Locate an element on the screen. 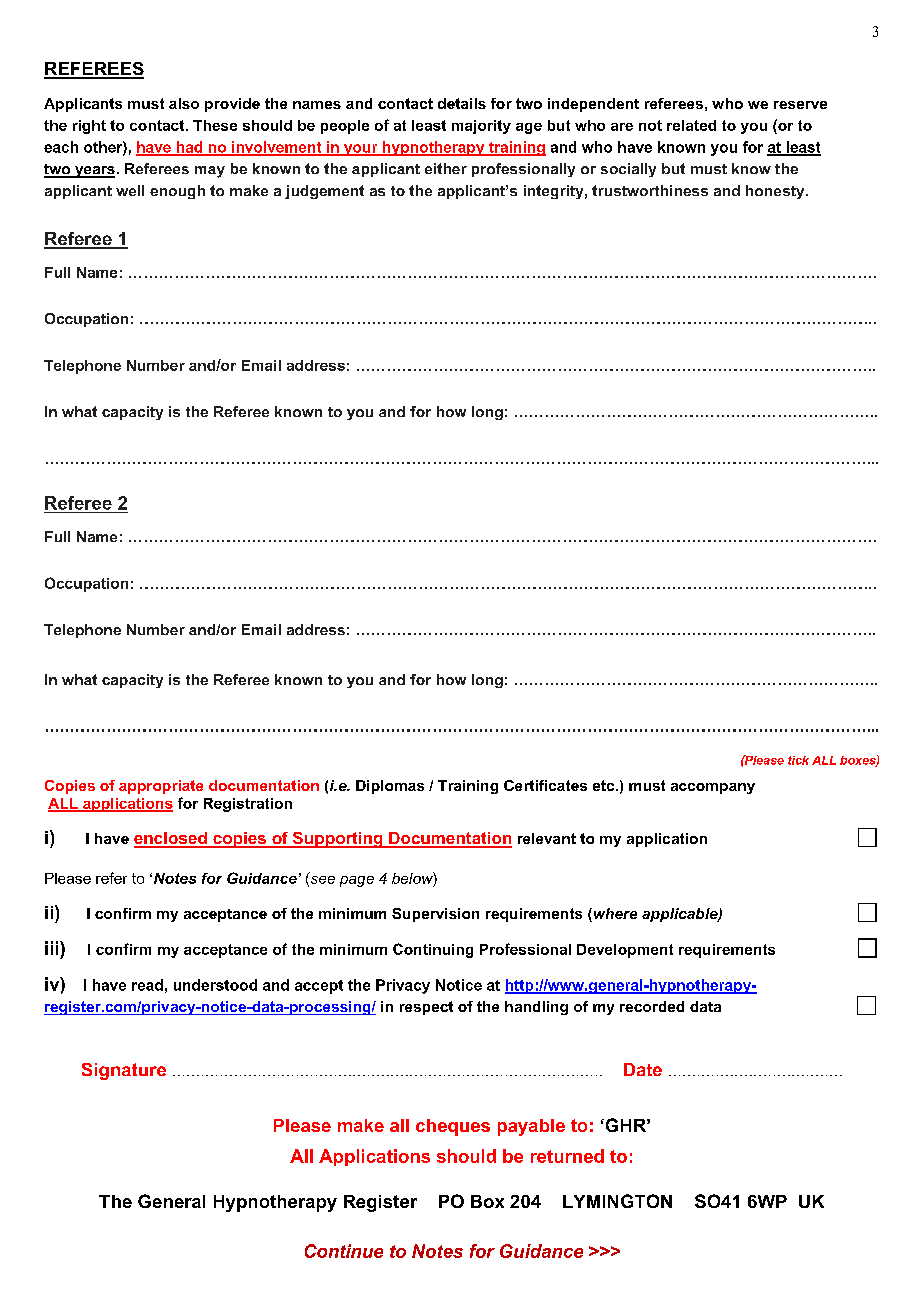 This screenshot has width=924, height=1308. appropriate is located at coordinates (161, 787).
